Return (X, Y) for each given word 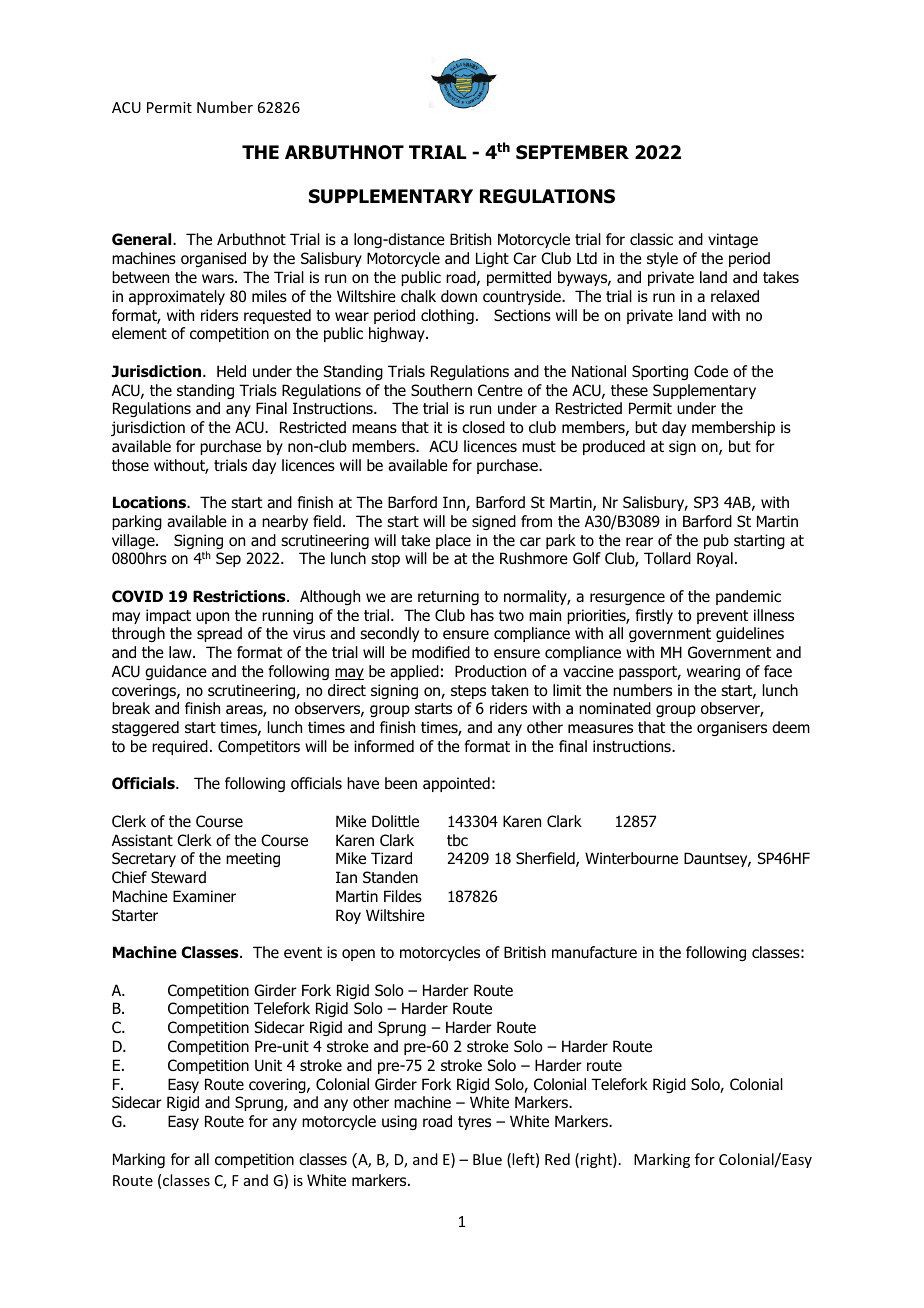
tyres (474, 1123)
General (143, 239)
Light (492, 259)
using (399, 1122)
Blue (487, 1159)
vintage (733, 240)
